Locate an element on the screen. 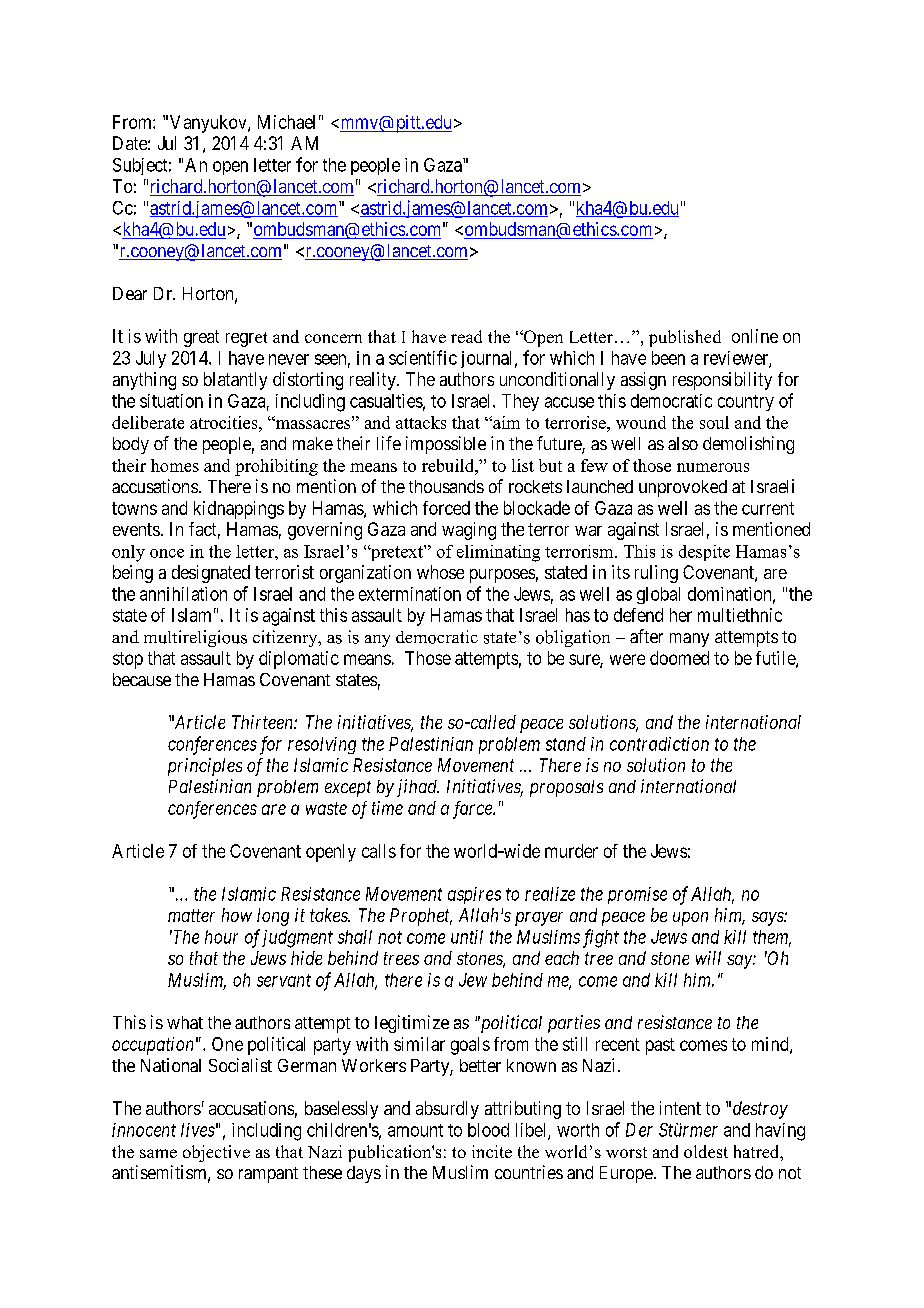  homes is located at coordinates (175, 465).
